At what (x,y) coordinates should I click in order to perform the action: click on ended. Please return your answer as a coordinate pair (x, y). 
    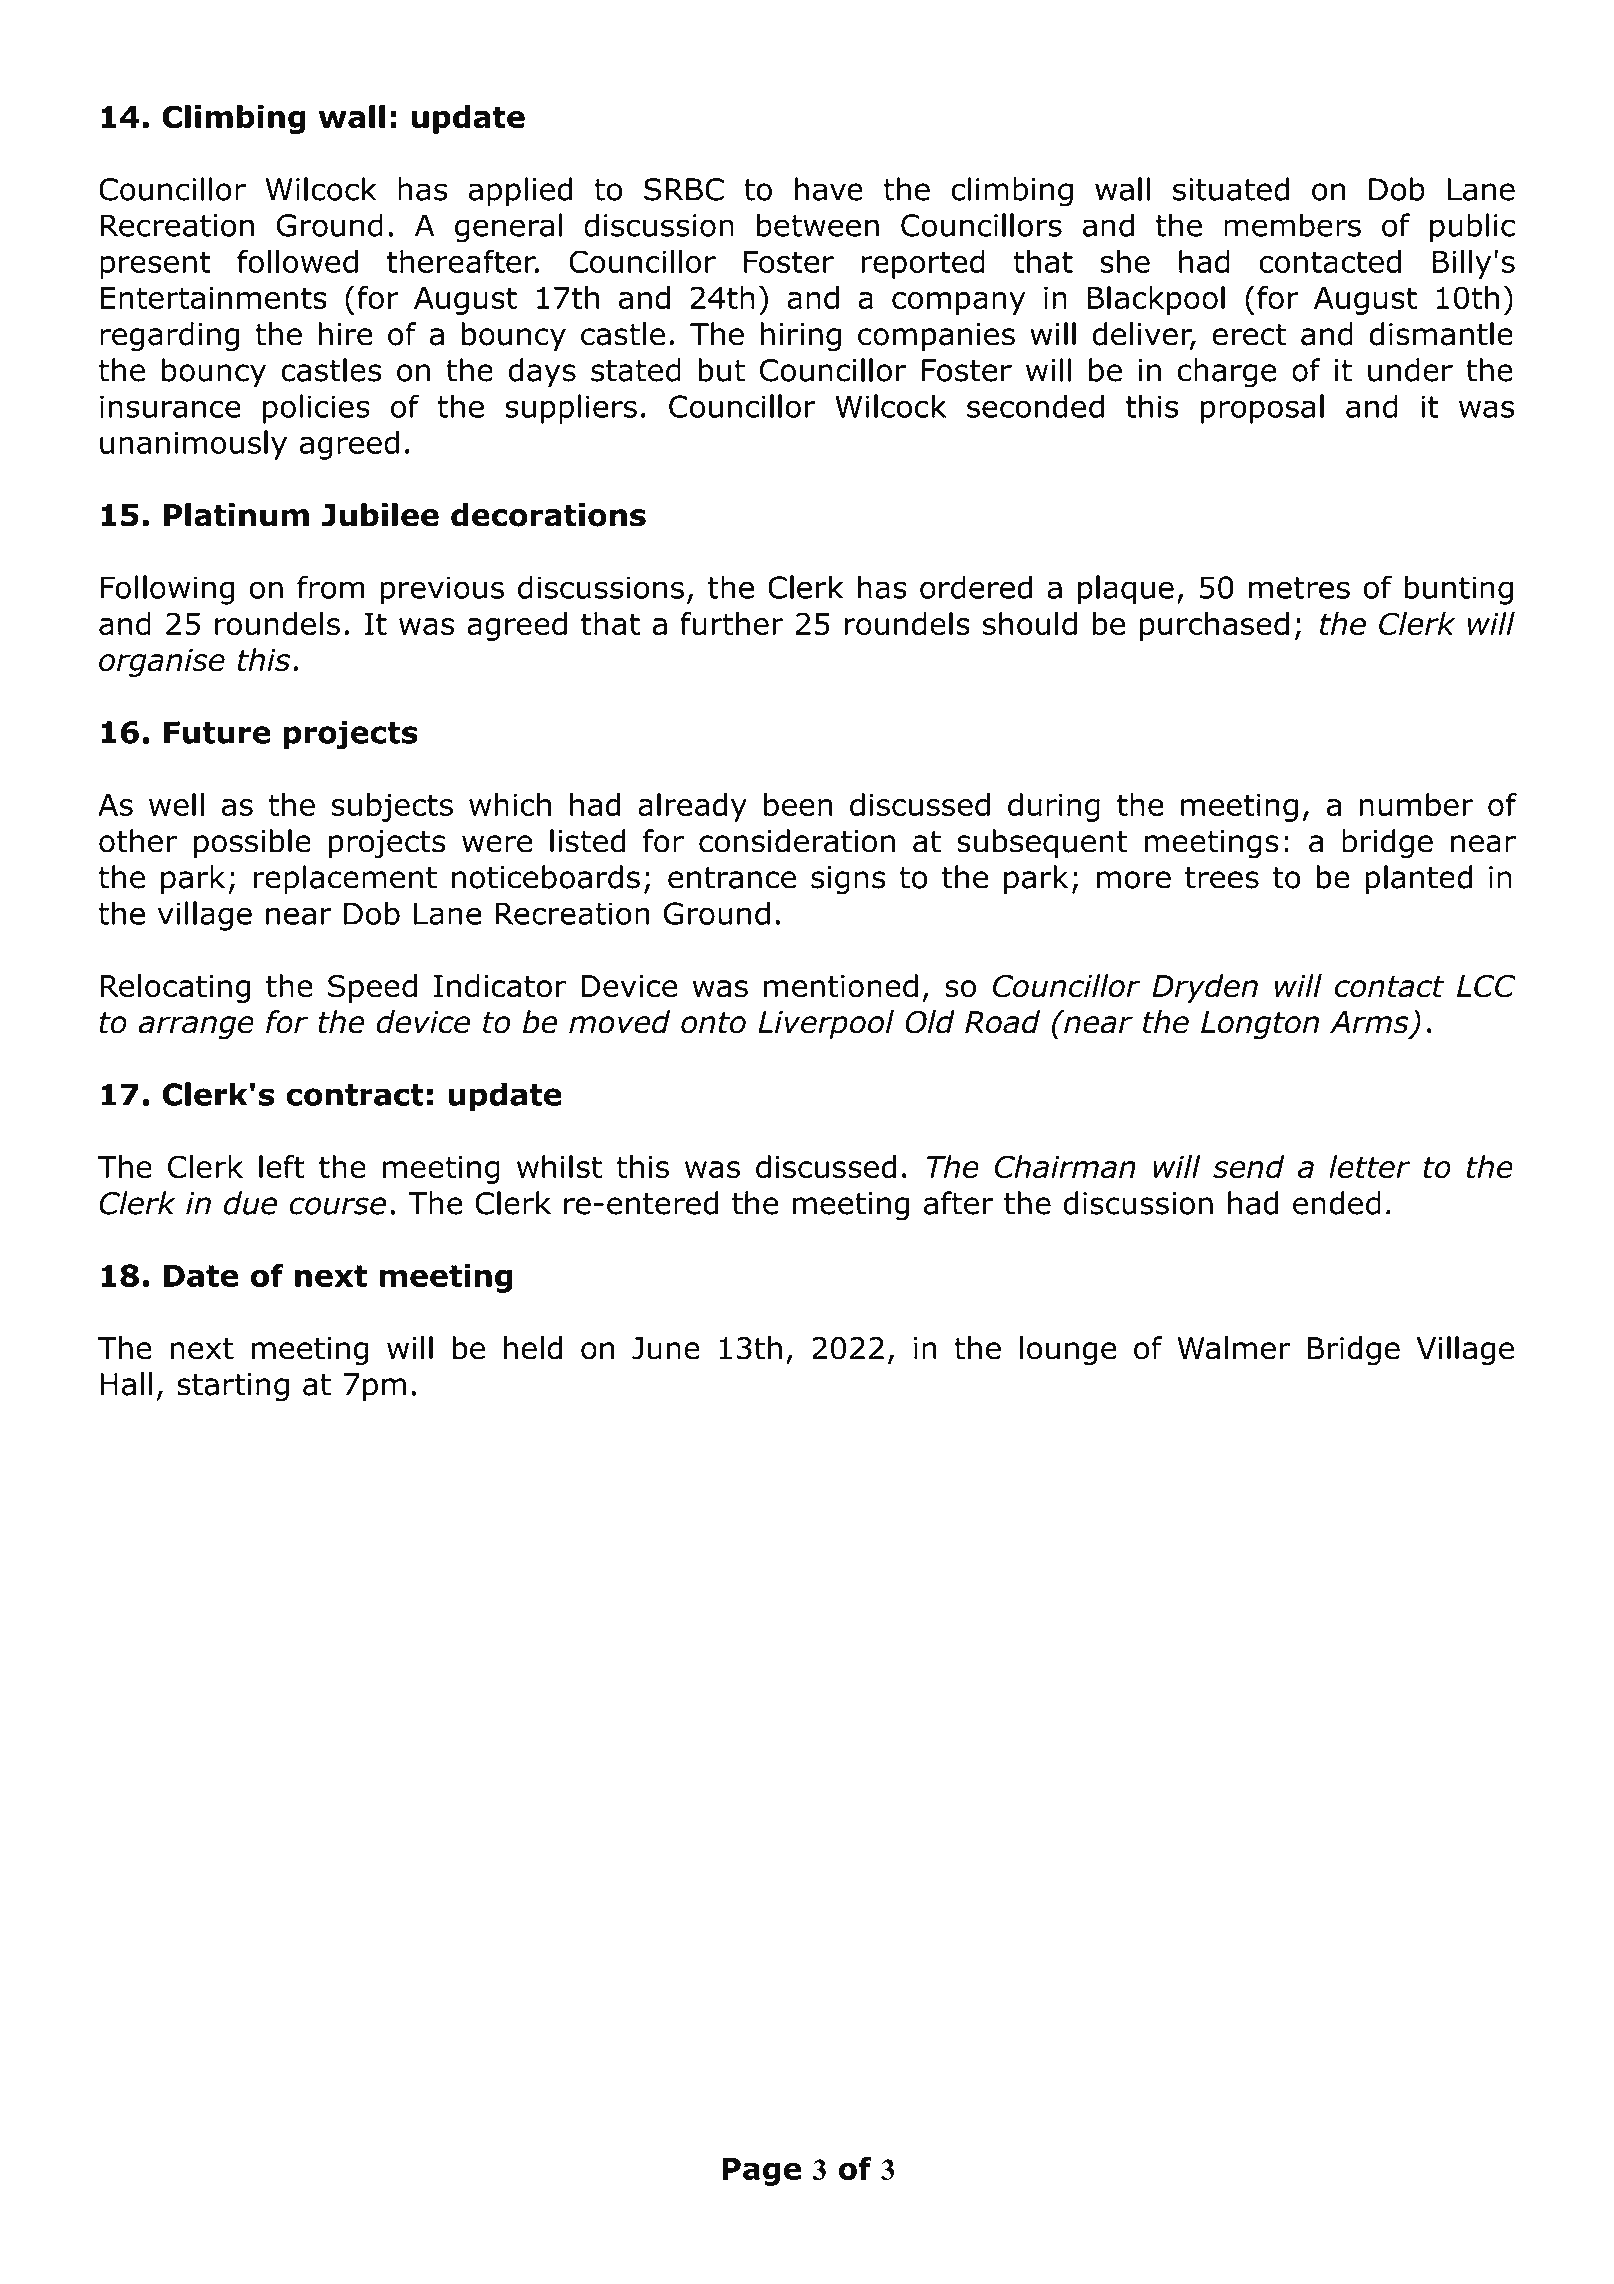
    Looking at the image, I should click on (1337, 1203).
